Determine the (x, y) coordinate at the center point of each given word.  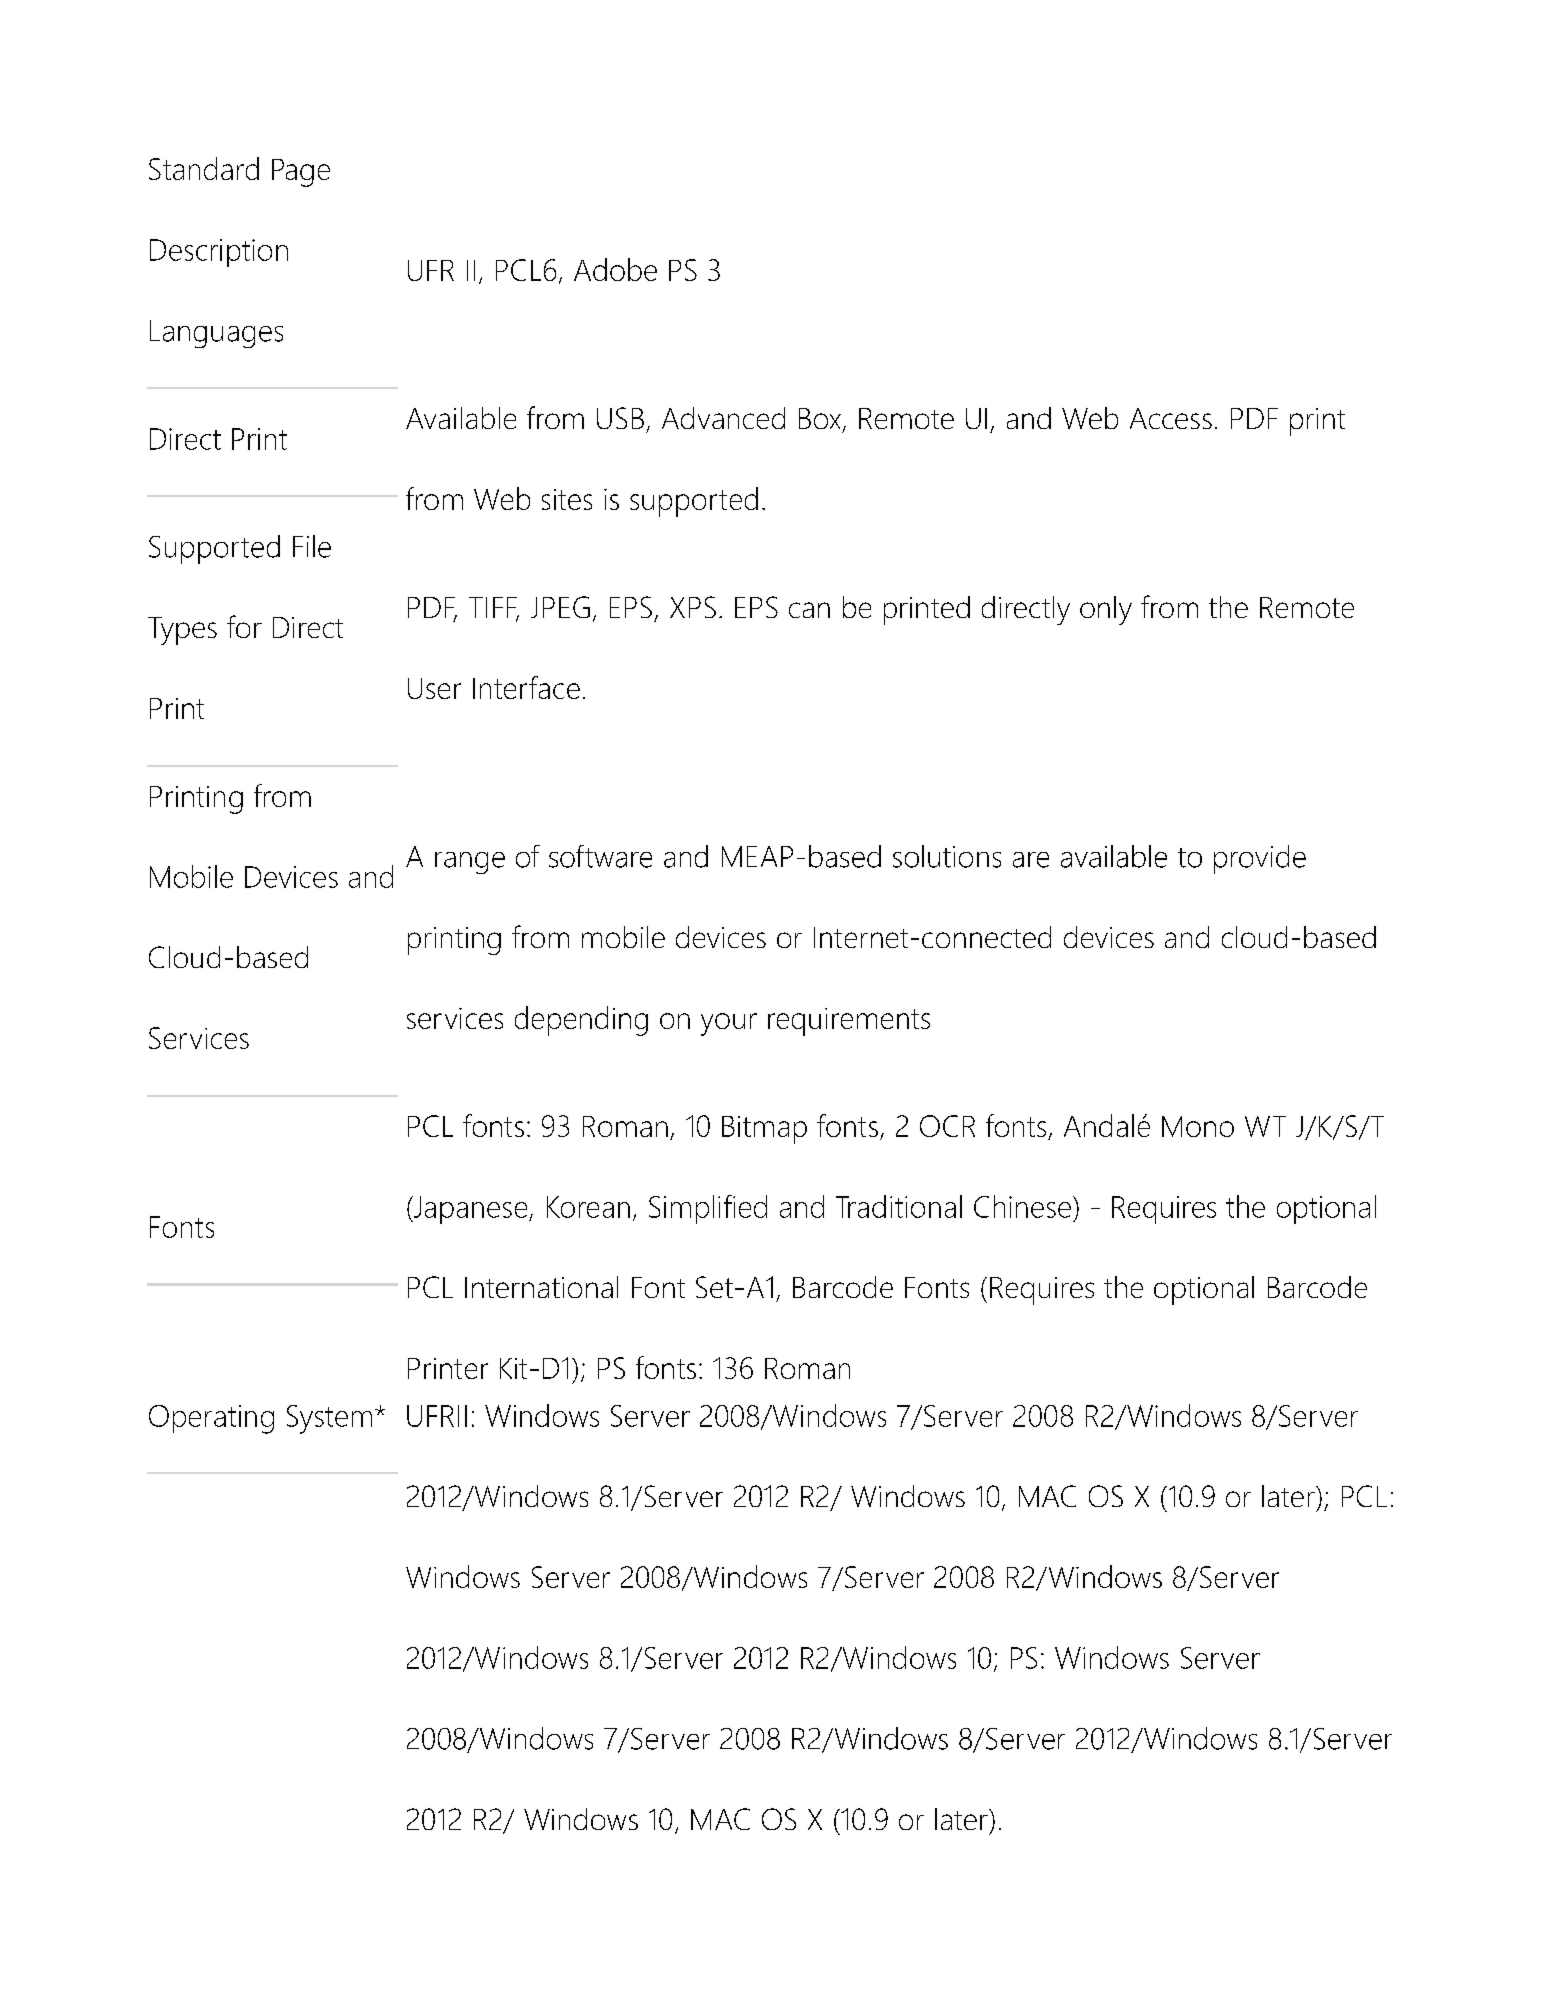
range (470, 863)
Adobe (615, 269)
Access (1171, 418)
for (244, 626)
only (1106, 610)
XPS (693, 607)
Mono (1198, 1126)
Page (301, 173)
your (729, 1024)
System (329, 1419)
